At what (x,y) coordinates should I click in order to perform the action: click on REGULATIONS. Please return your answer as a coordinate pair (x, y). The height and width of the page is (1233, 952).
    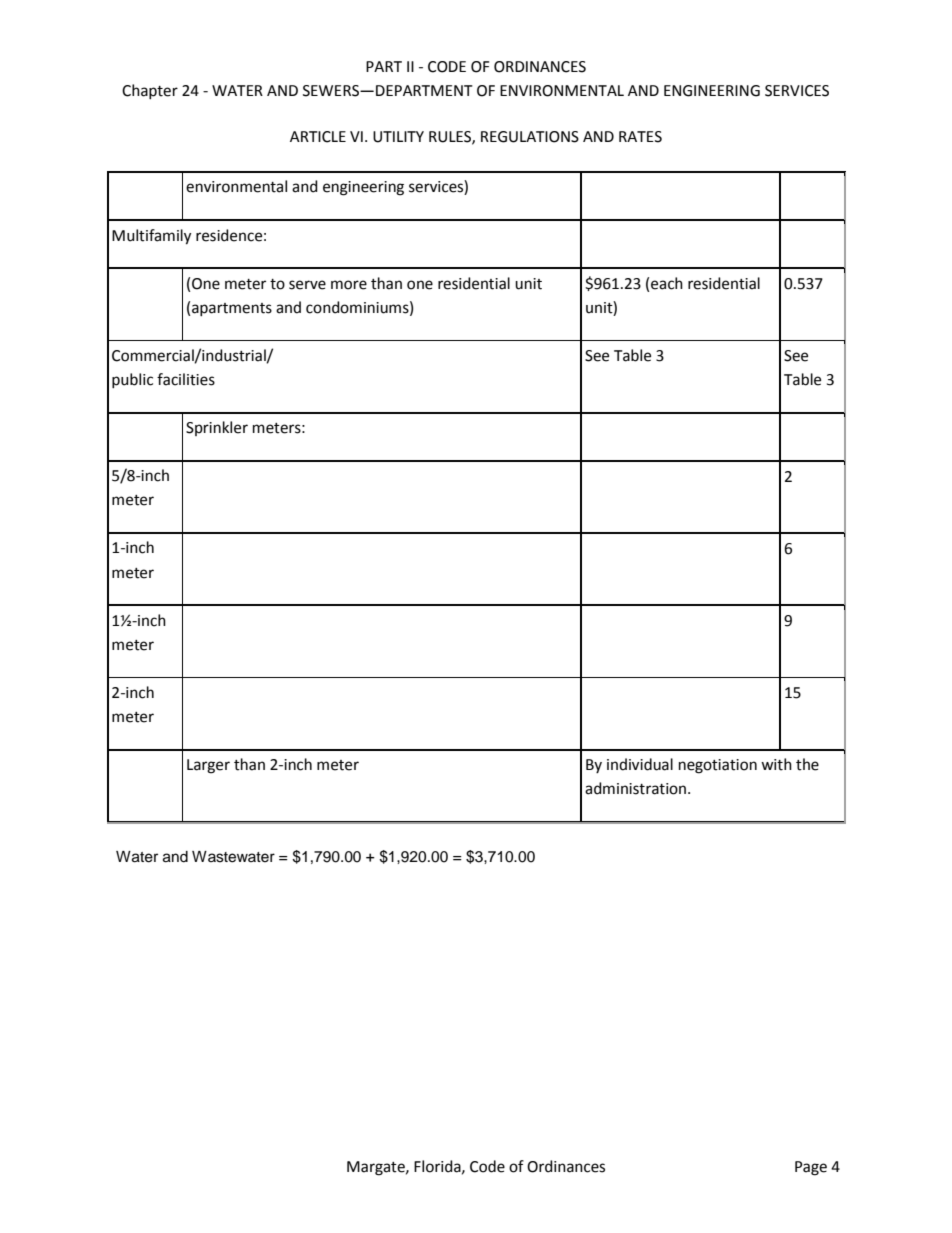
    Looking at the image, I should click on (530, 137).
